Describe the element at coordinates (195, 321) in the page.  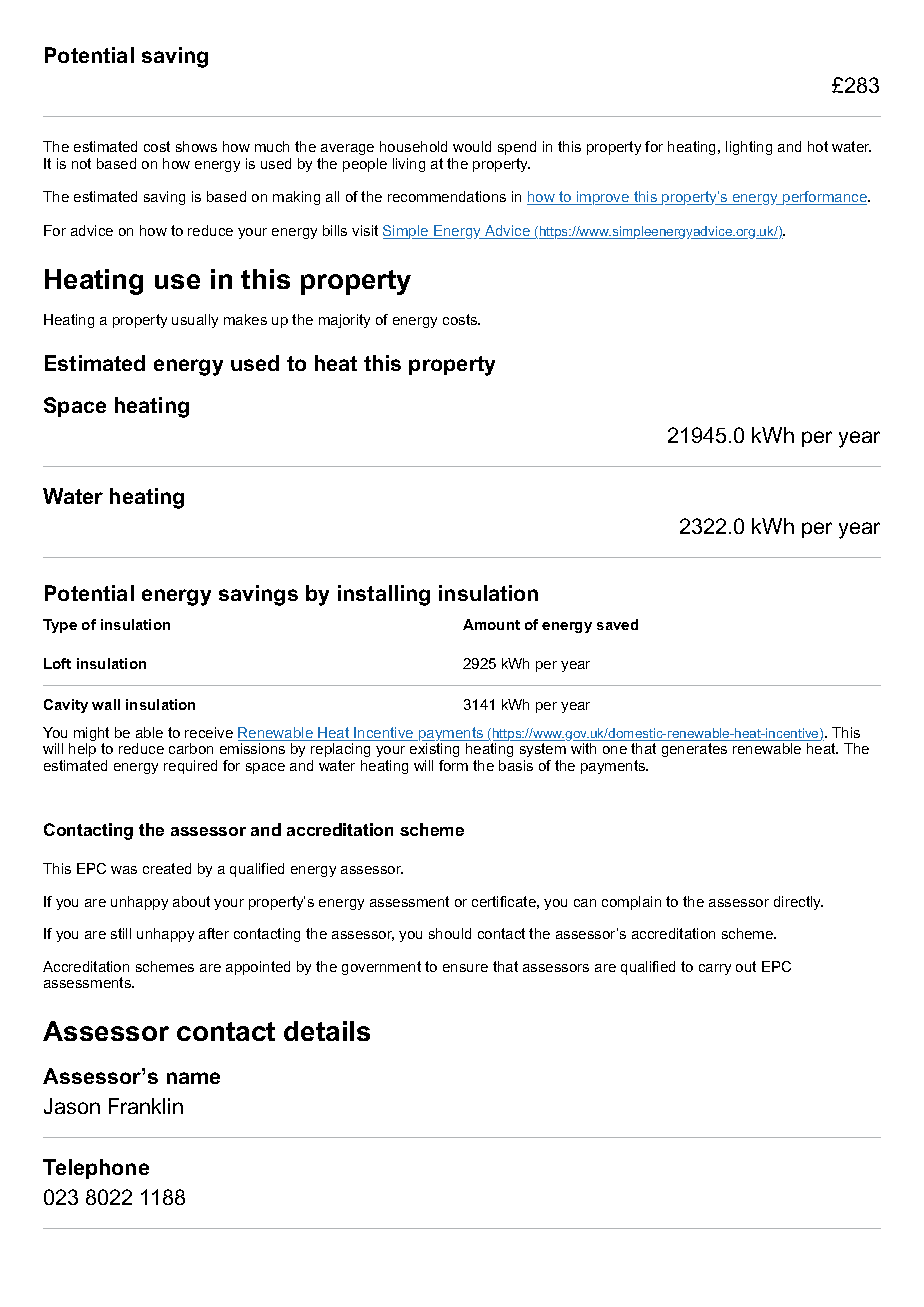
I see `usually` at that location.
